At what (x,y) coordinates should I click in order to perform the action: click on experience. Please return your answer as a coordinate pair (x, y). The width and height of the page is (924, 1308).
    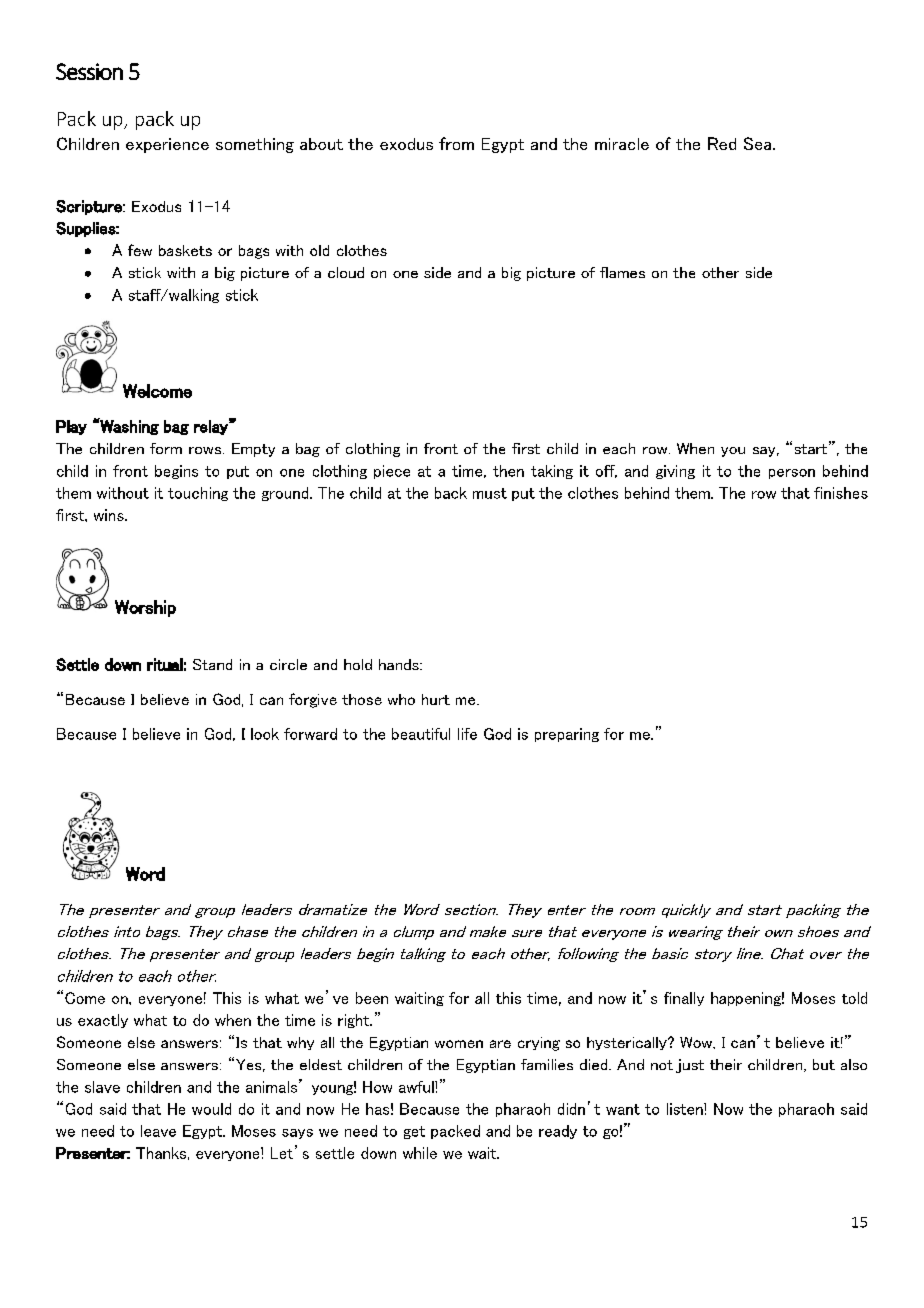
    Looking at the image, I should click on (167, 145).
